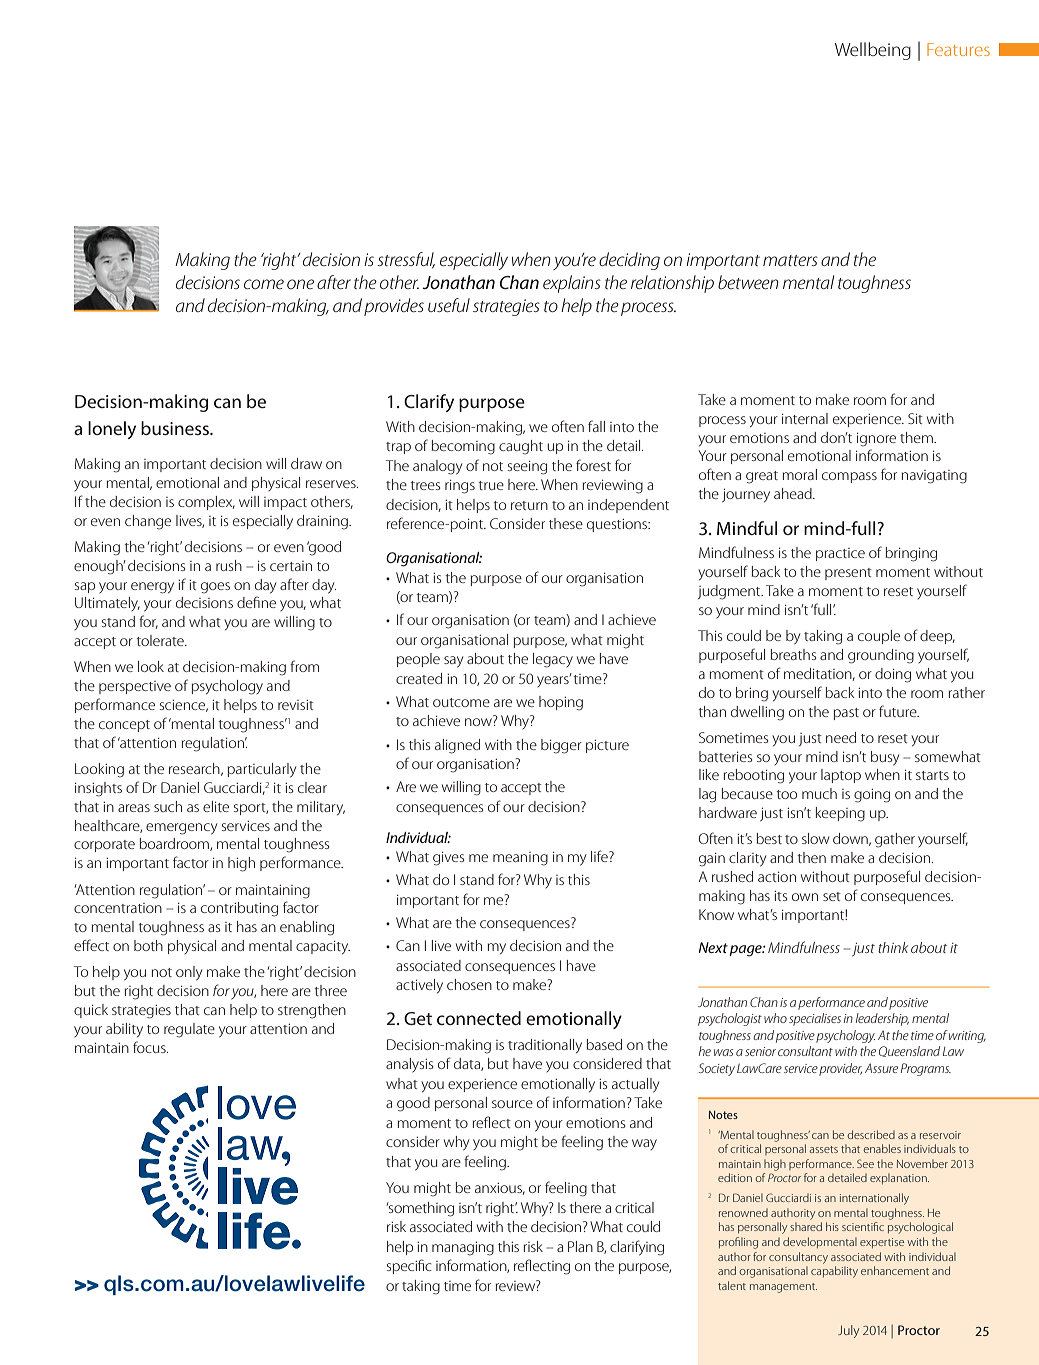 The width and height of the page is (1039, 1365). What do you see at coordinates (409, 1266) in the page?
I see `specific` at bounding box center [409, 1266].
